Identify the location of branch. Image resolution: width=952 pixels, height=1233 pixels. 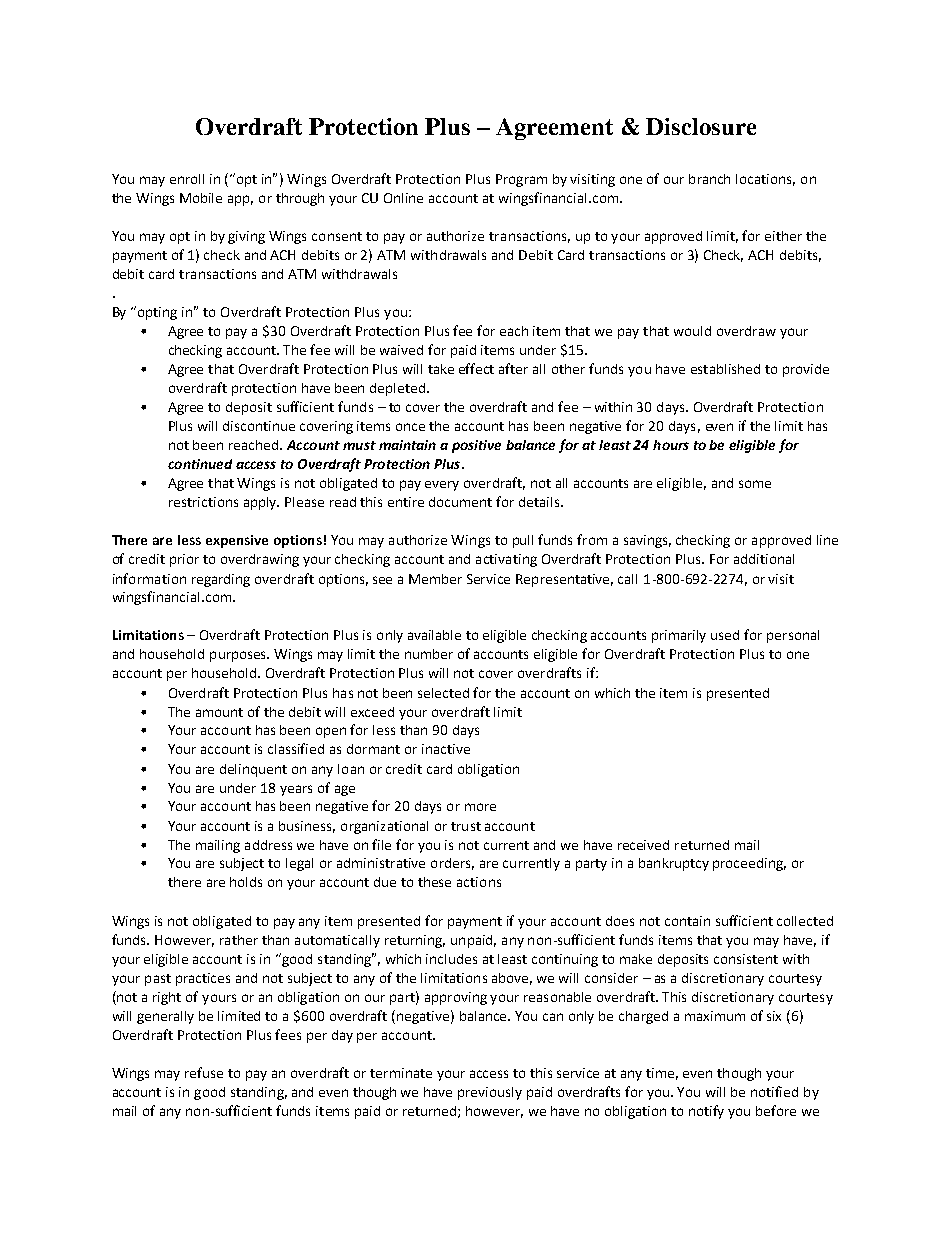
(709, 179).
